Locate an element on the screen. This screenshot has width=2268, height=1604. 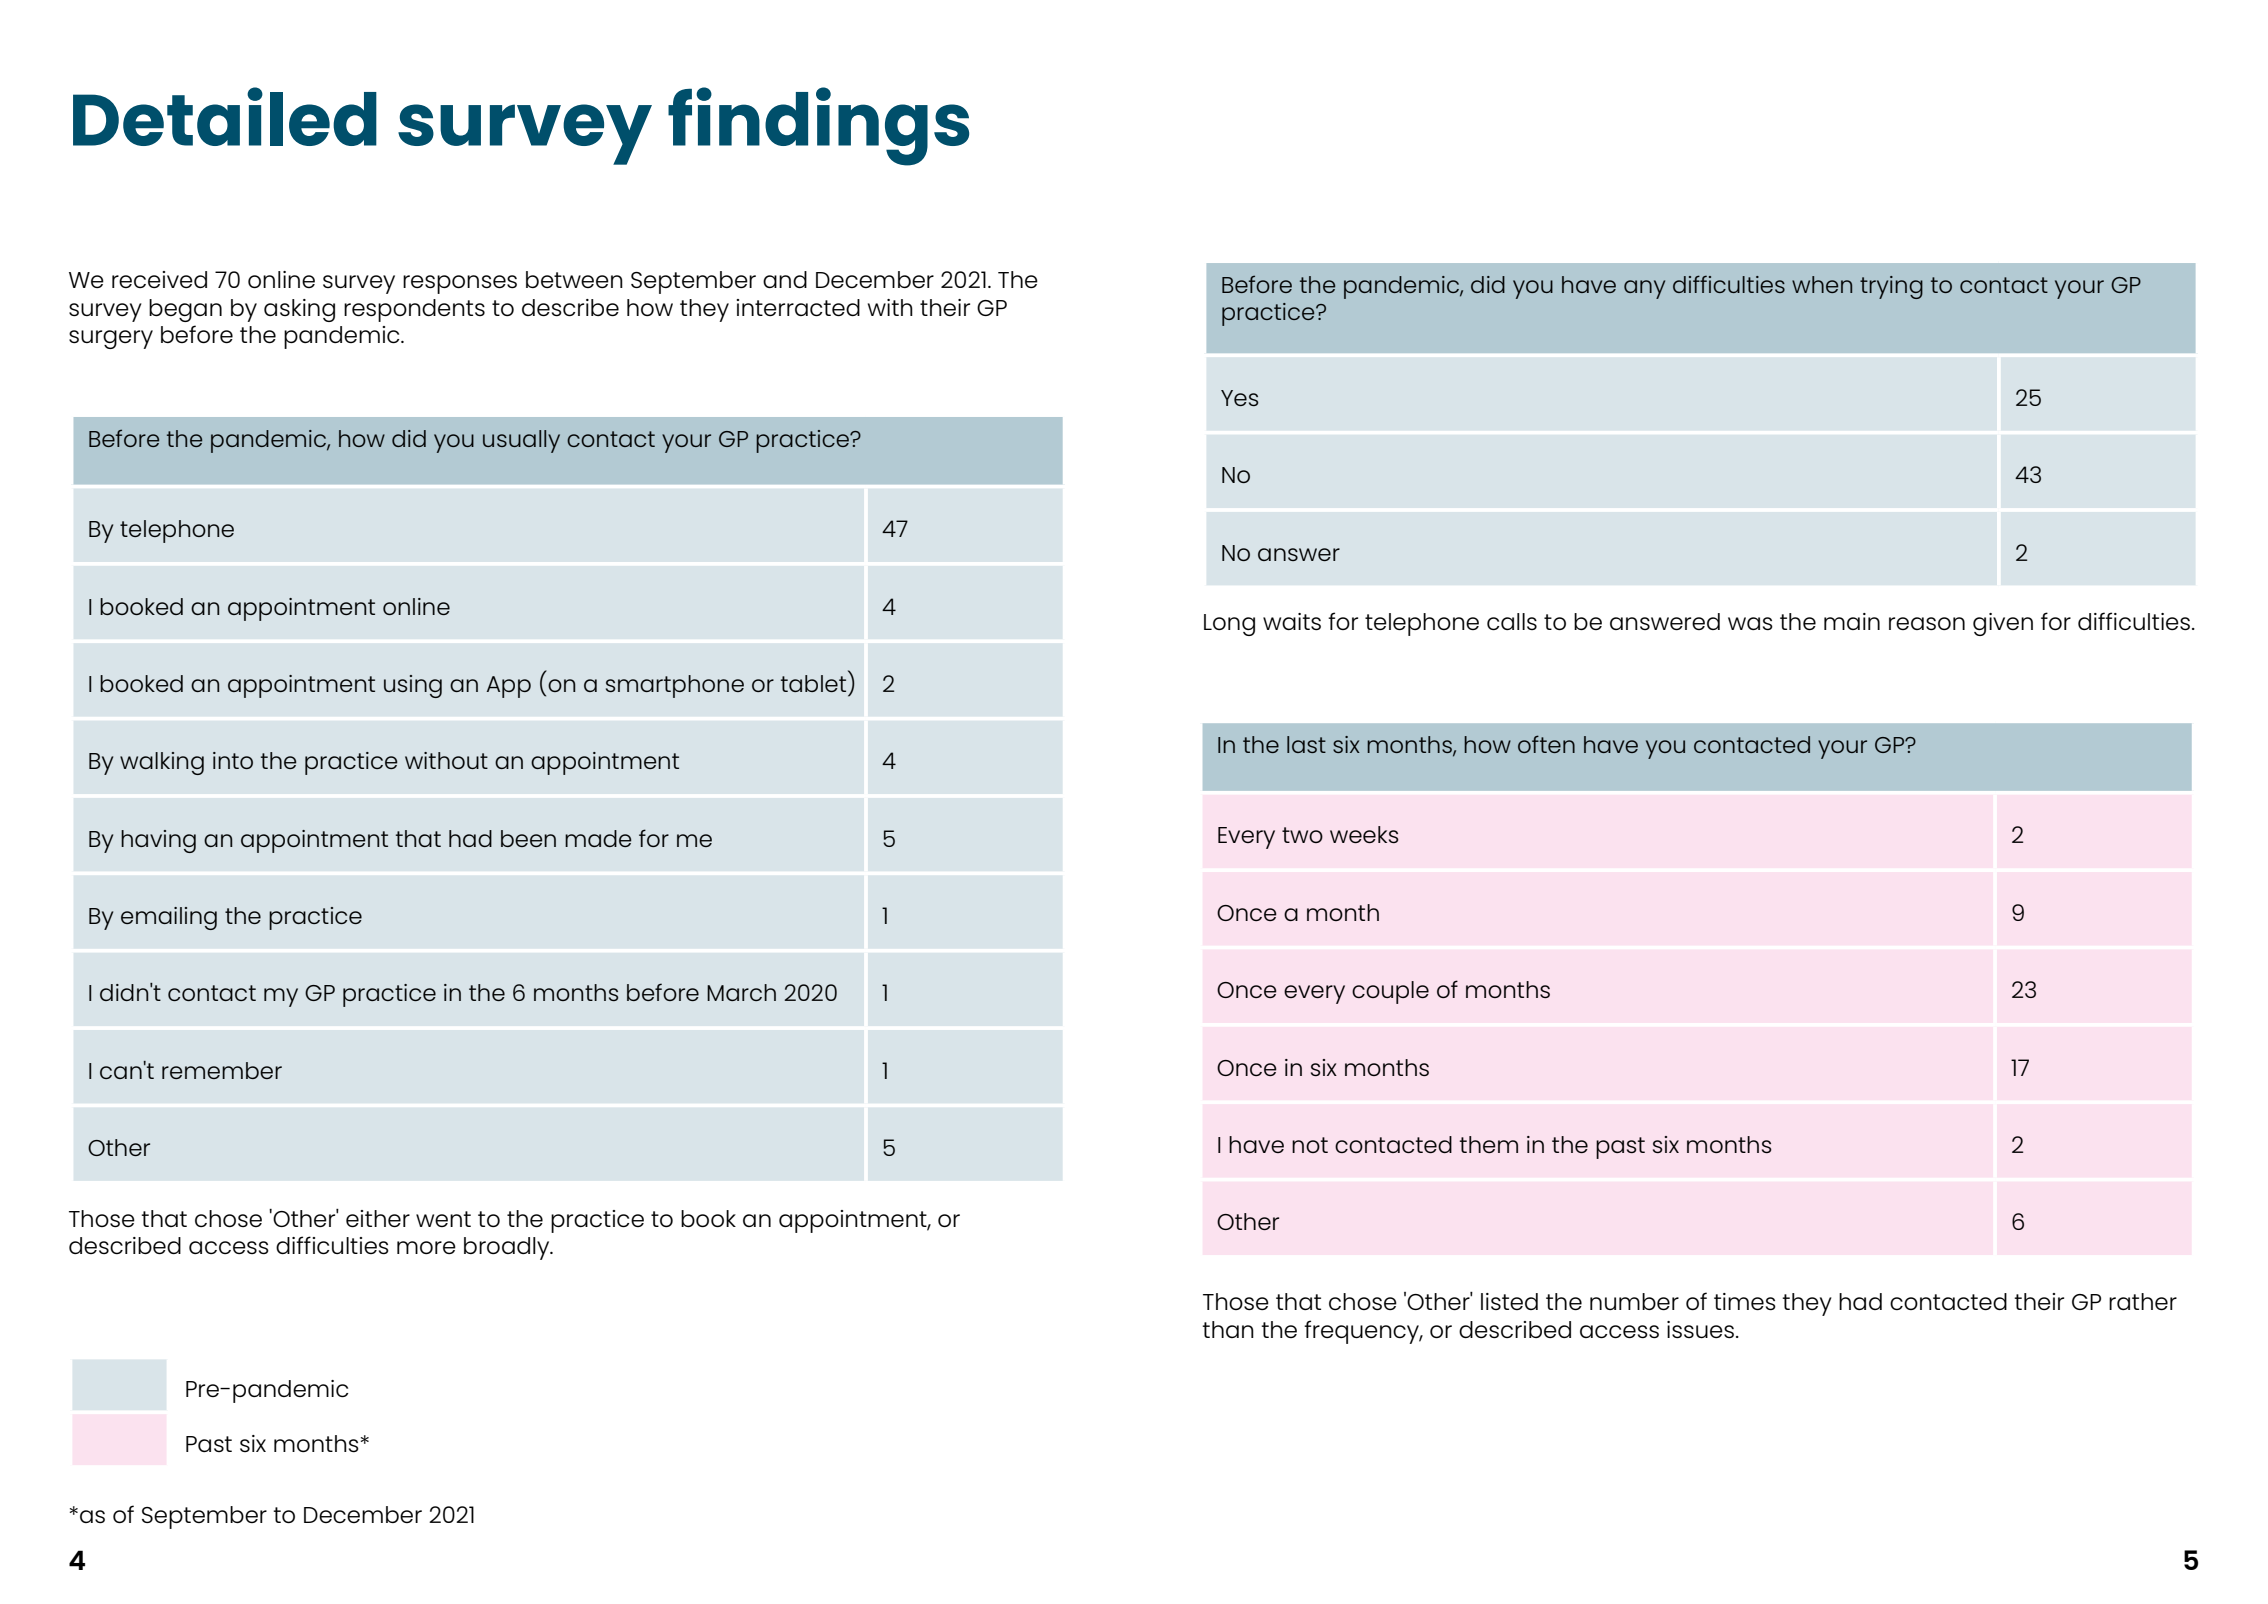
more is located at coordinates (426, 1247).
